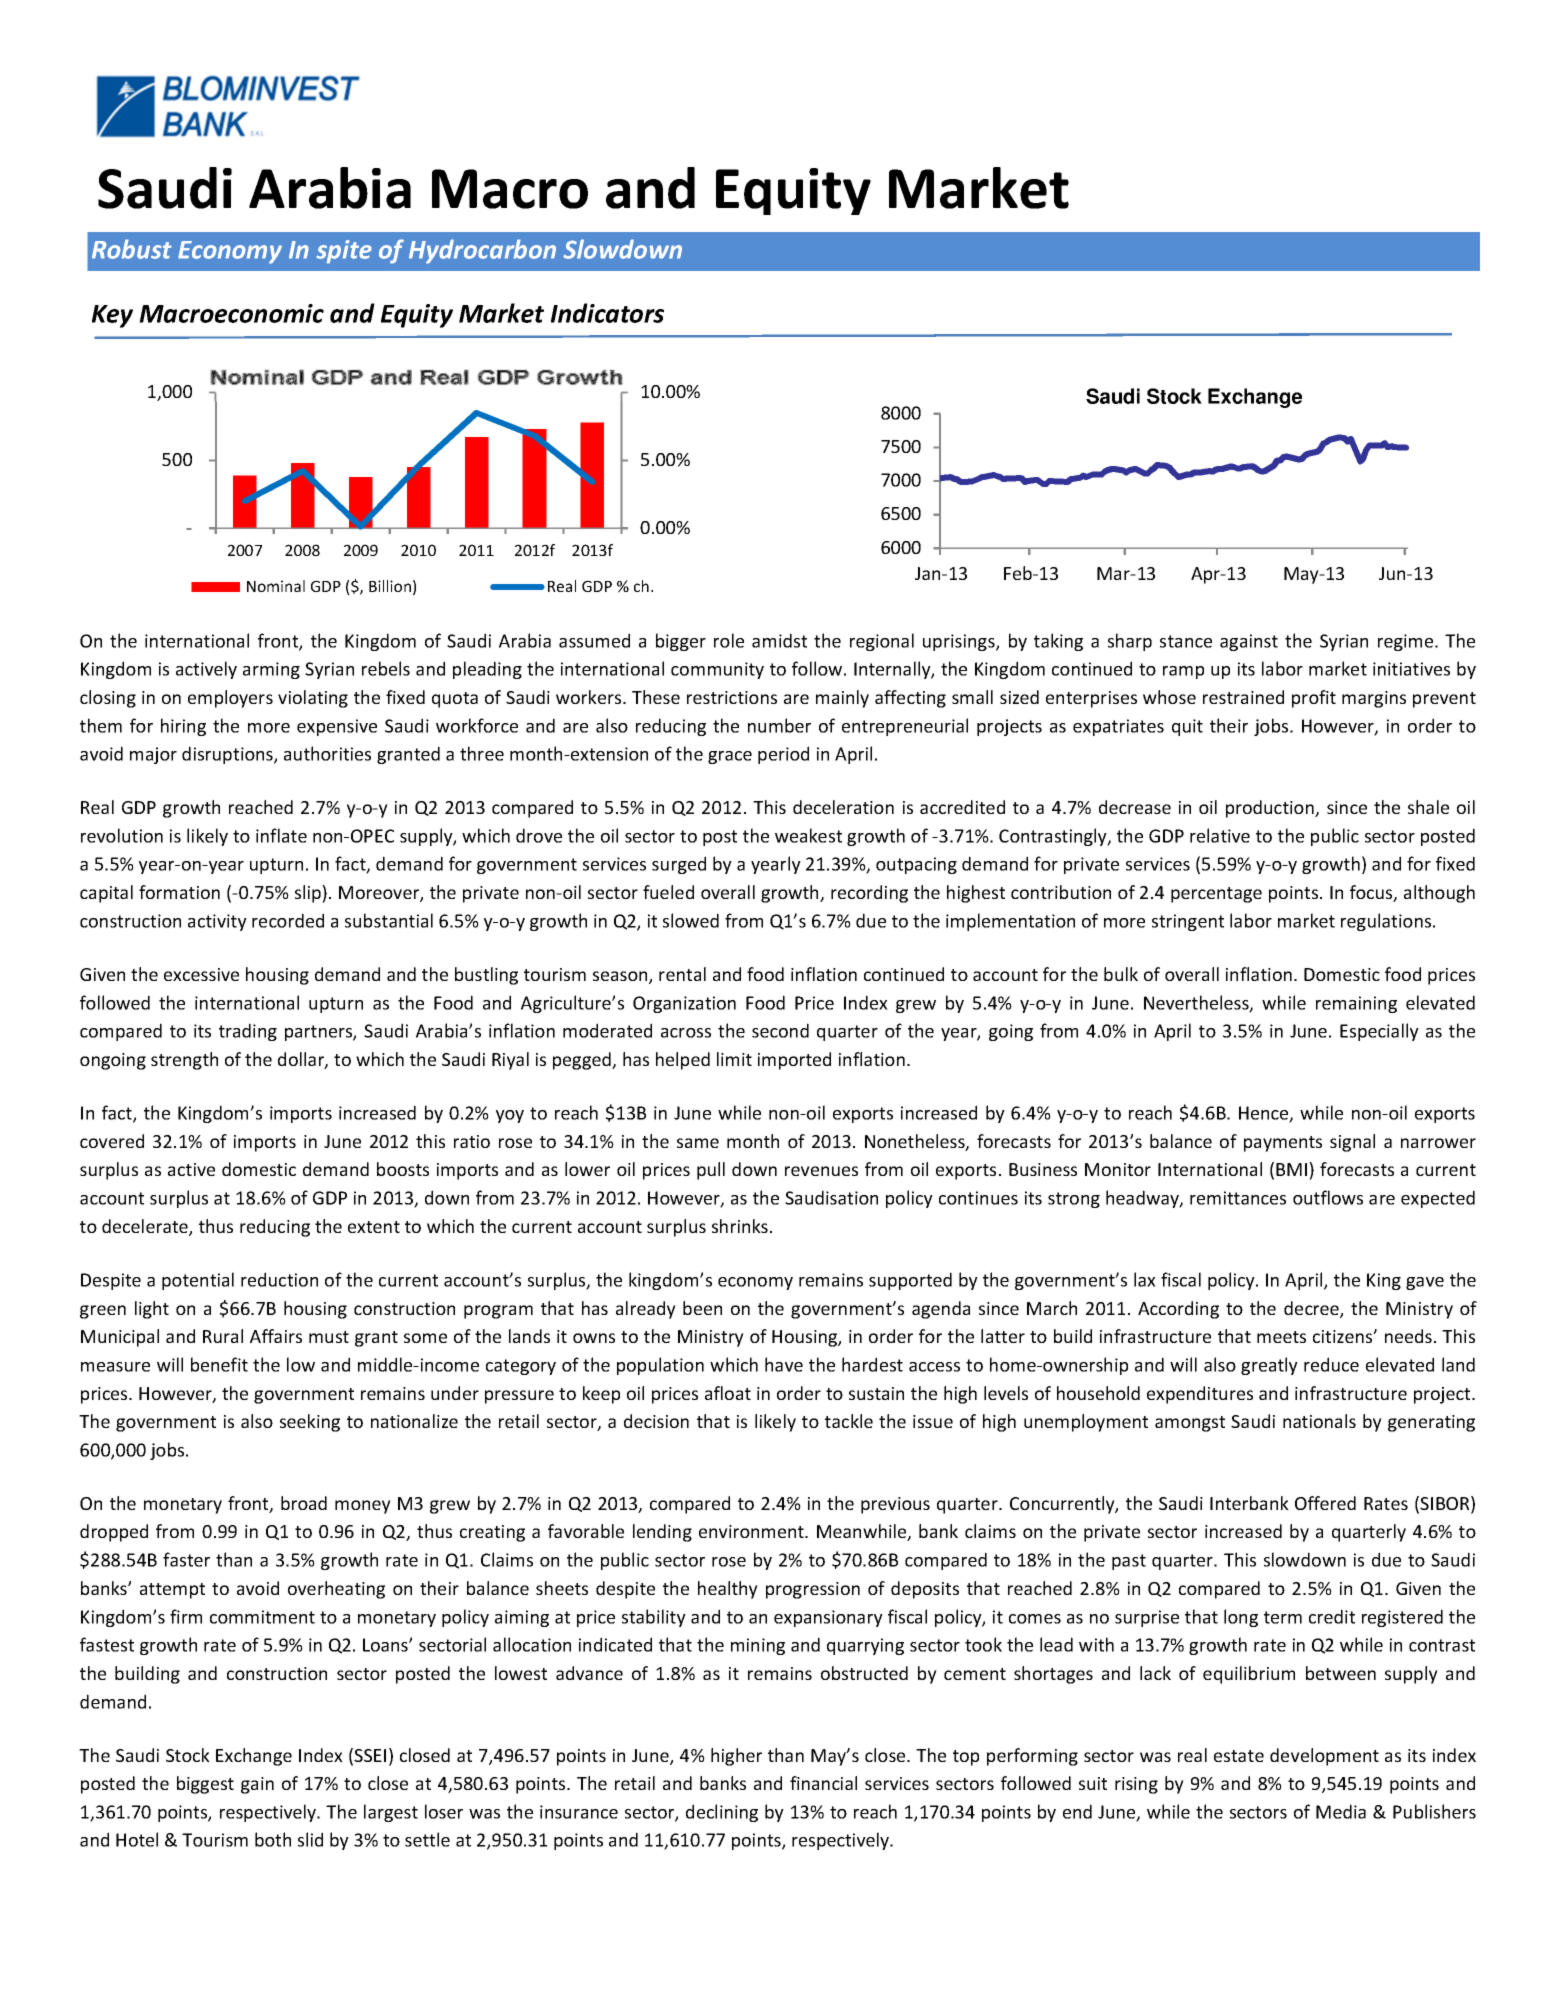 The width and height of the image is (1544, 1998). I want to click on inflate, so click(281, 835).
